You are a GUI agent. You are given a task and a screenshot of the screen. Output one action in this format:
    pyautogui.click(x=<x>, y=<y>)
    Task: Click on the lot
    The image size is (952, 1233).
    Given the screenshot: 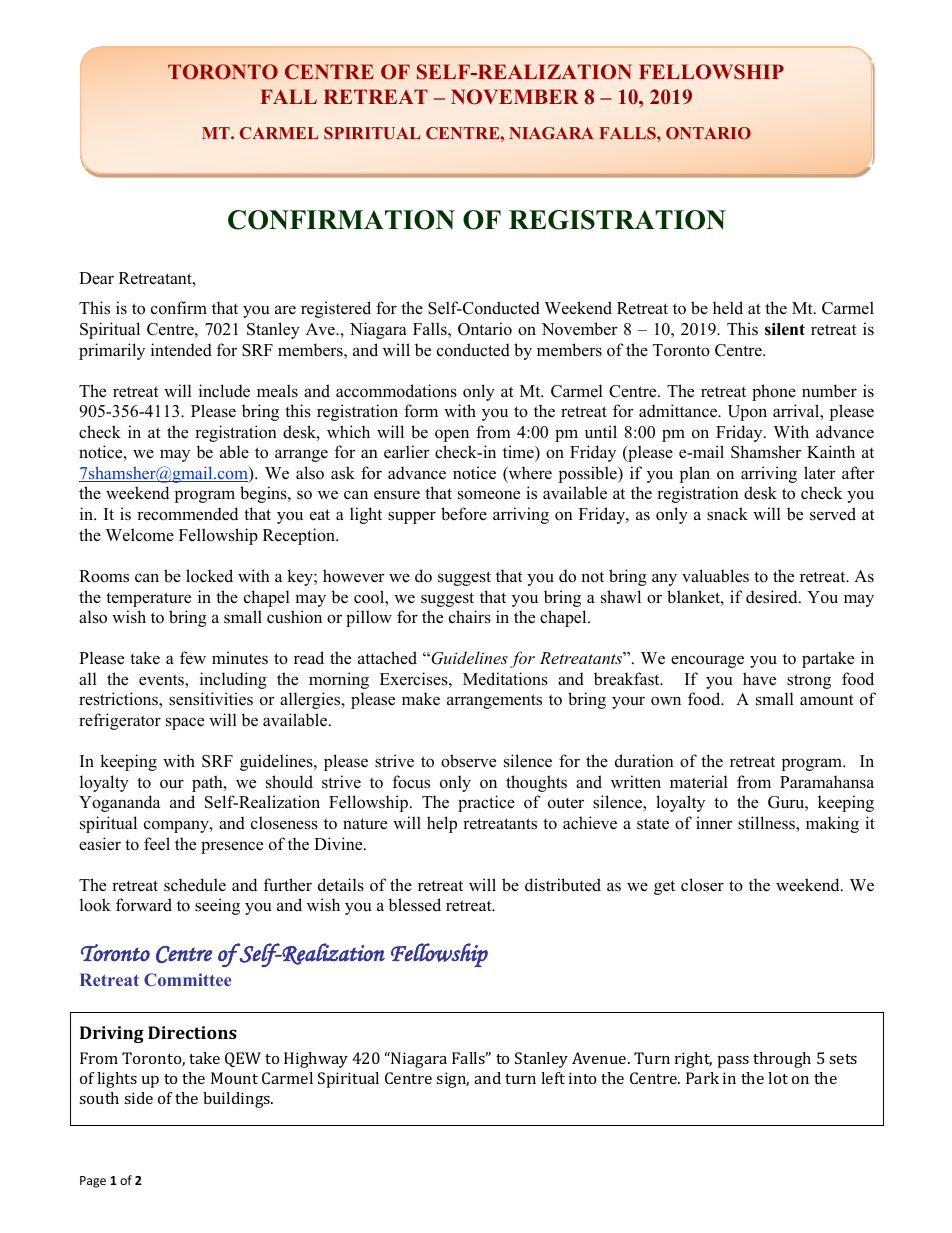 What is the action you would take?
    pyautogui.click(x=778, y=1078)
